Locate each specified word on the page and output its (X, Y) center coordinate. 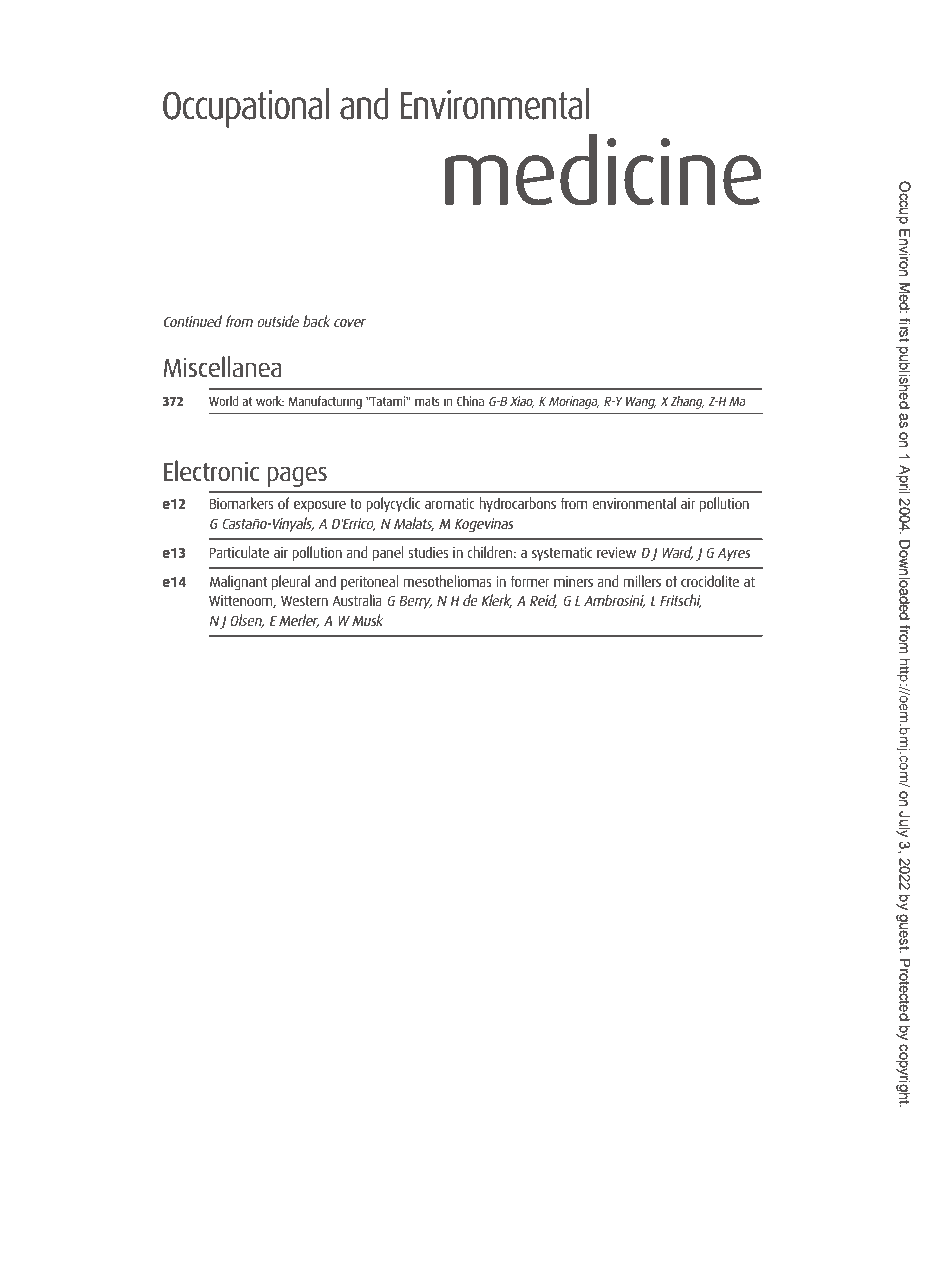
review (616, 552)
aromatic (450, 503)
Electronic (211, 471)
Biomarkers (241, 503)
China (470, 401)
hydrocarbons (517, 504)
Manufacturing (325, 402)
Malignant (238, 583)
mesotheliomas (447, 581)
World (223, 401)
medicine (603, 170)
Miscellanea (222, 367)
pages (297, 476)
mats (427, 401)
